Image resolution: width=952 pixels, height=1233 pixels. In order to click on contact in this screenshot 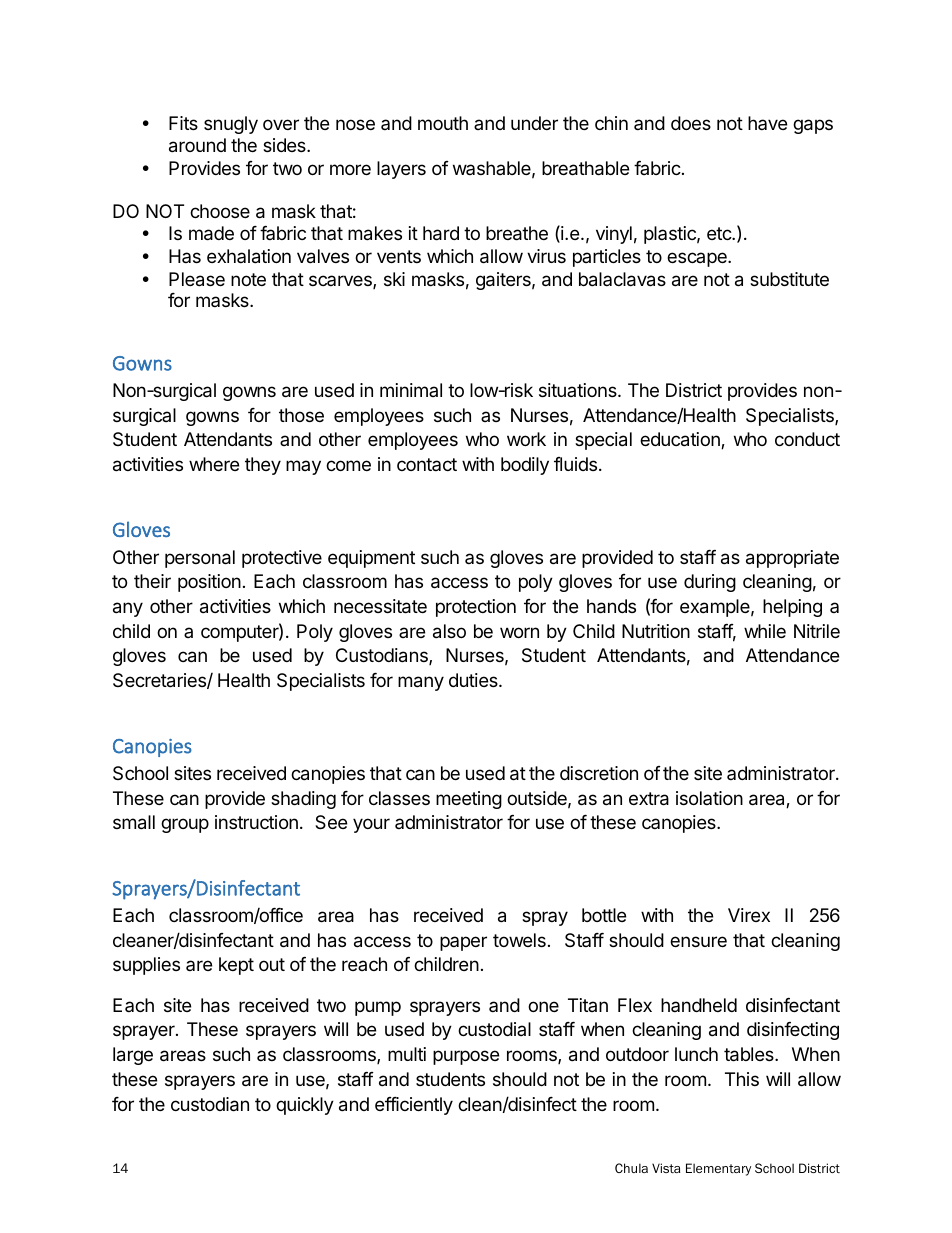, I will do `click(427, 464)`.
